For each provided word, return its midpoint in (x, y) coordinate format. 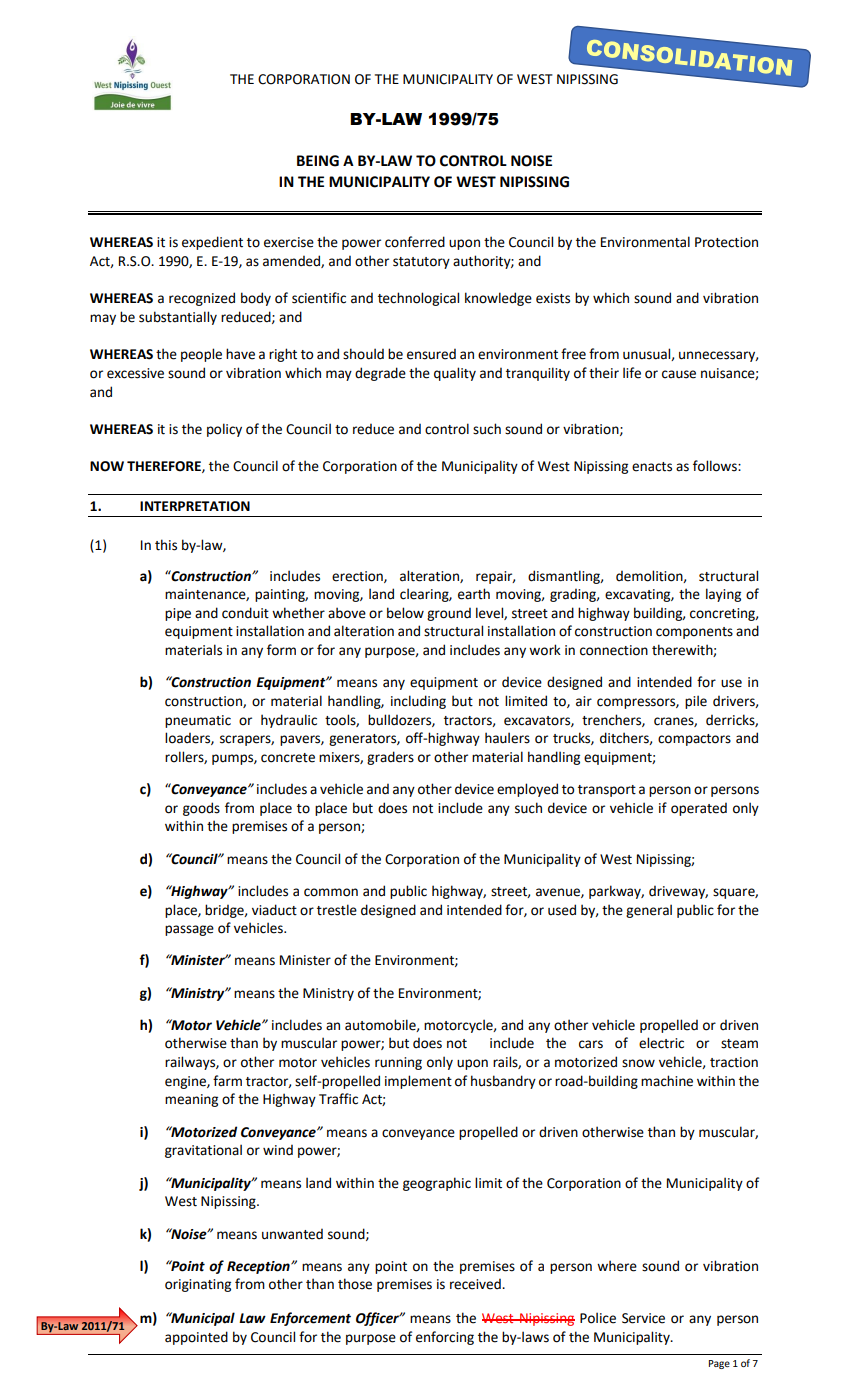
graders (390, 758)
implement (418, 1082)
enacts (652, 467)
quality (455, 374)
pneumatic (198, 721)
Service (643, 1318)
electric (661, 1043)
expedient (212, 243)
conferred (415, 242)
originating (198, 1285)
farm (227, 1081)
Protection (726, 242)
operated (699, 809)
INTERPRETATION (195, 506)
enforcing (445, 1338)
